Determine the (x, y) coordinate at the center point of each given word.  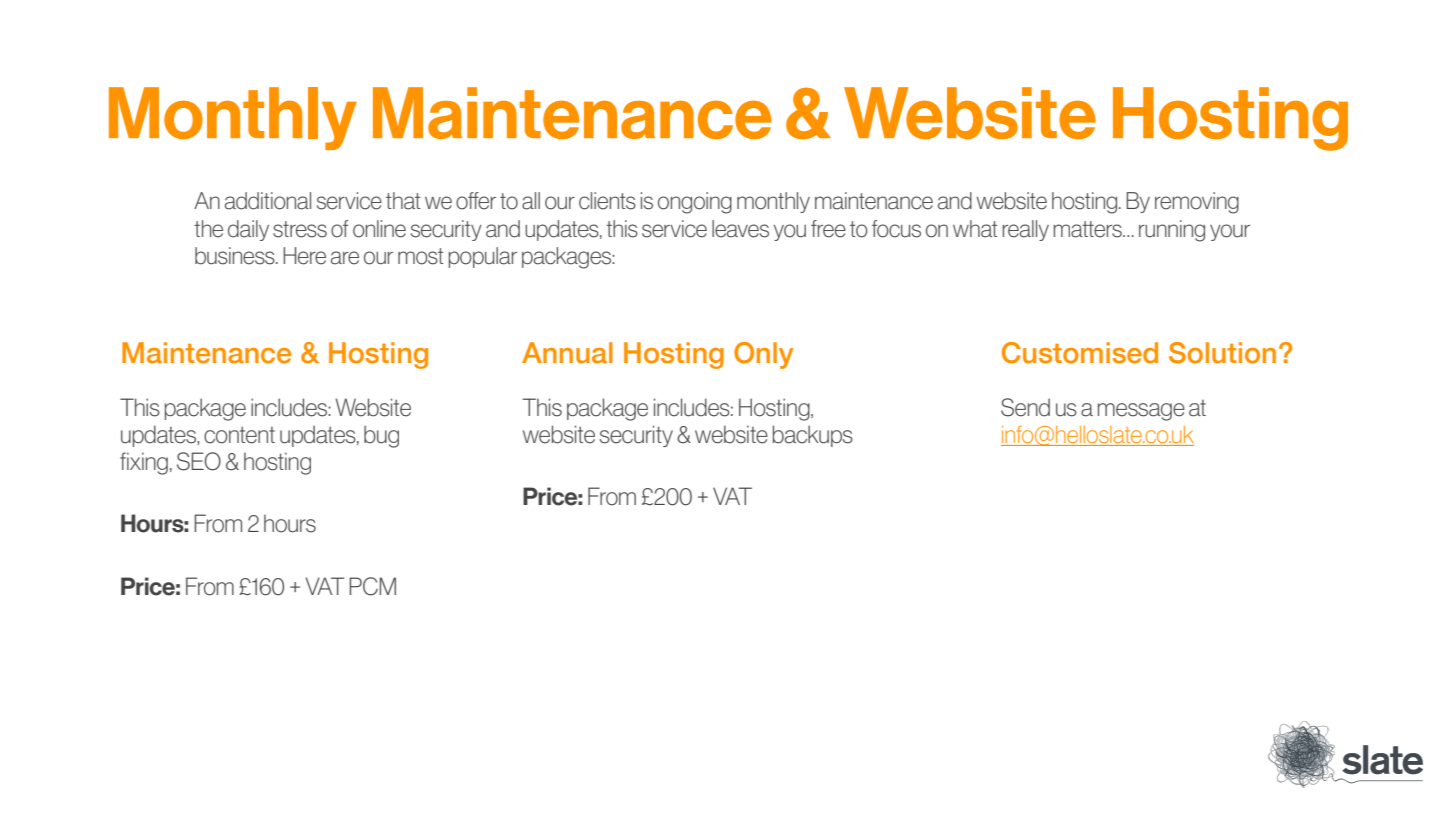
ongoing (695, 203)
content (239, 435)
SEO (199, 461)
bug (381, 436)
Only (763, 355)
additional (268, 201)
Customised (1080, 353)
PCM (372, 586)
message (1141, 412)
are (345, 258)
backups (813, 436)
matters (1089, 229)
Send (1025, 407)
